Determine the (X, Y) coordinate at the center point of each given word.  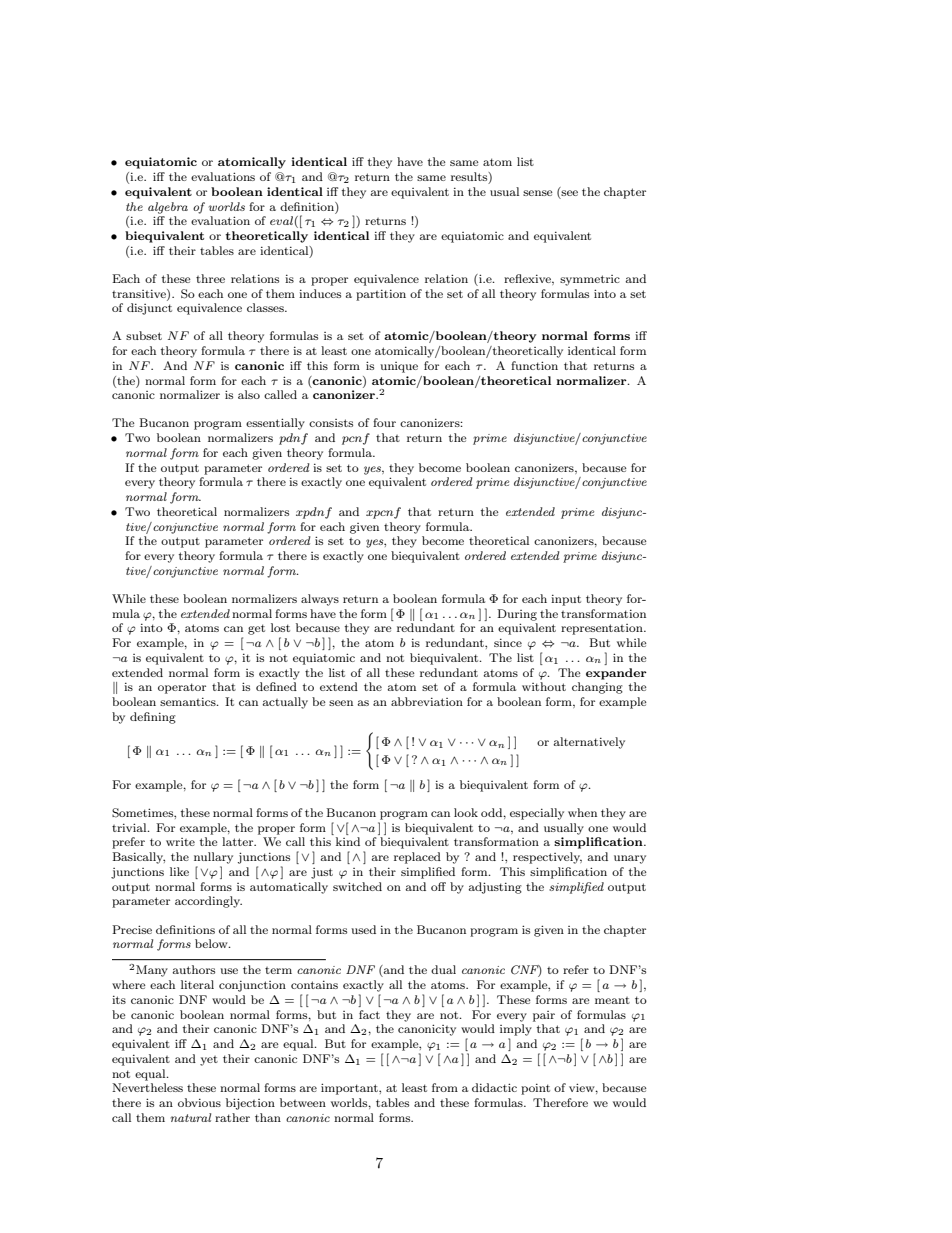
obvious (199, 1102)
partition (381, 295)
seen (341, 703)
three (210, 278)
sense (538, 193)
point (535, 1089)
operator (182, 688)
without (544, 686)
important (350, 1089)
